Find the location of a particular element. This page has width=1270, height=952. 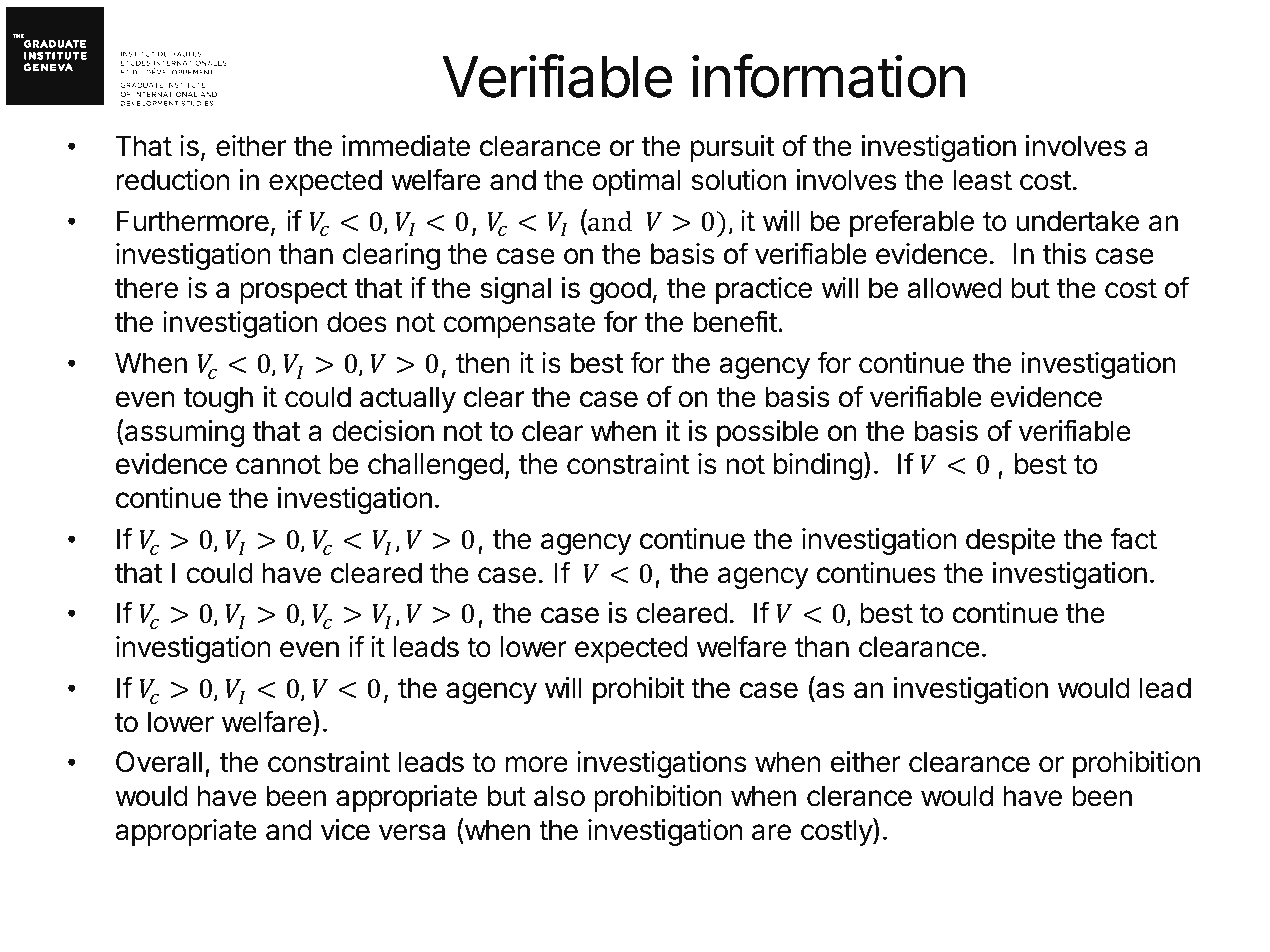

pursuit is located at coordinates (732, 148).
